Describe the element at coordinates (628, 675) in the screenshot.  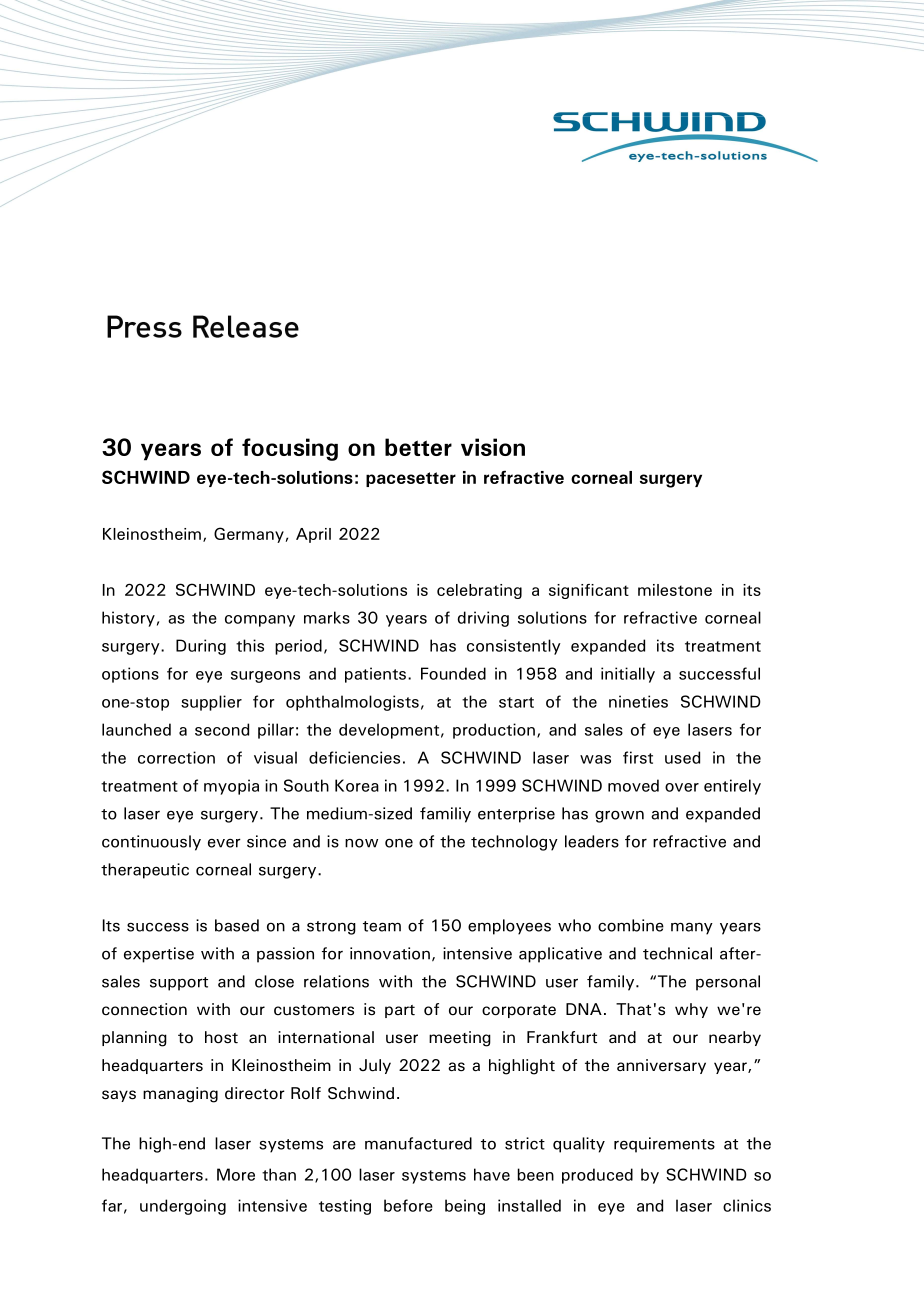
I see `initially` at that location.
